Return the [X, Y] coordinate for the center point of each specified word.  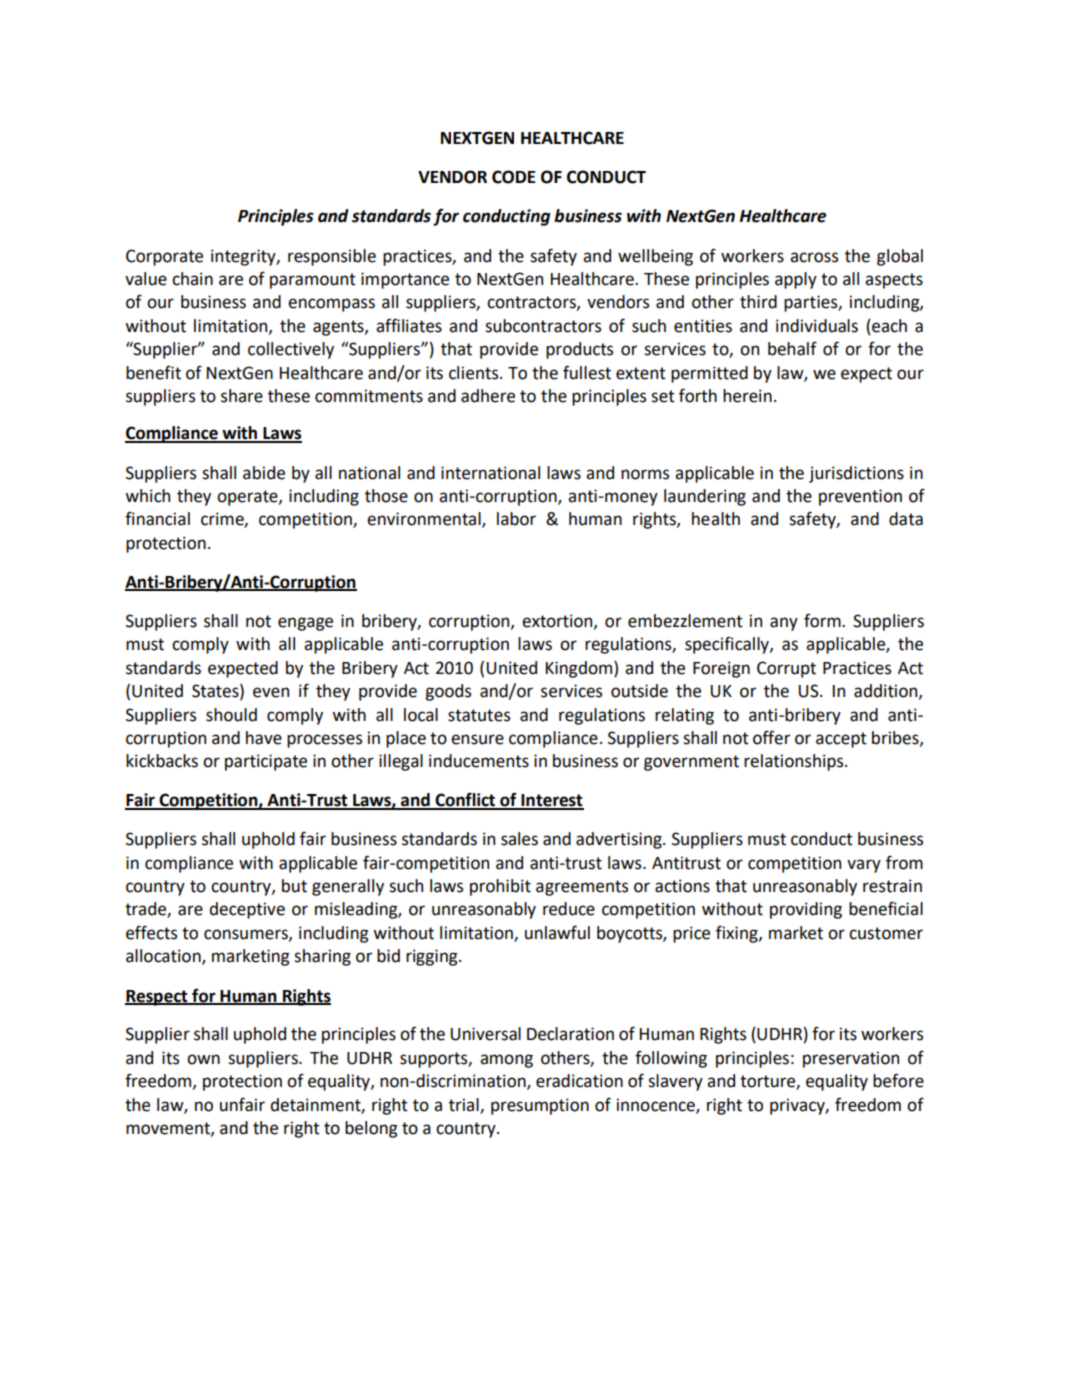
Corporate [164, 257]
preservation [851, 1059]
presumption [540, 1106]
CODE [514, 177]
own [203, 1059]
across [814, 257]
